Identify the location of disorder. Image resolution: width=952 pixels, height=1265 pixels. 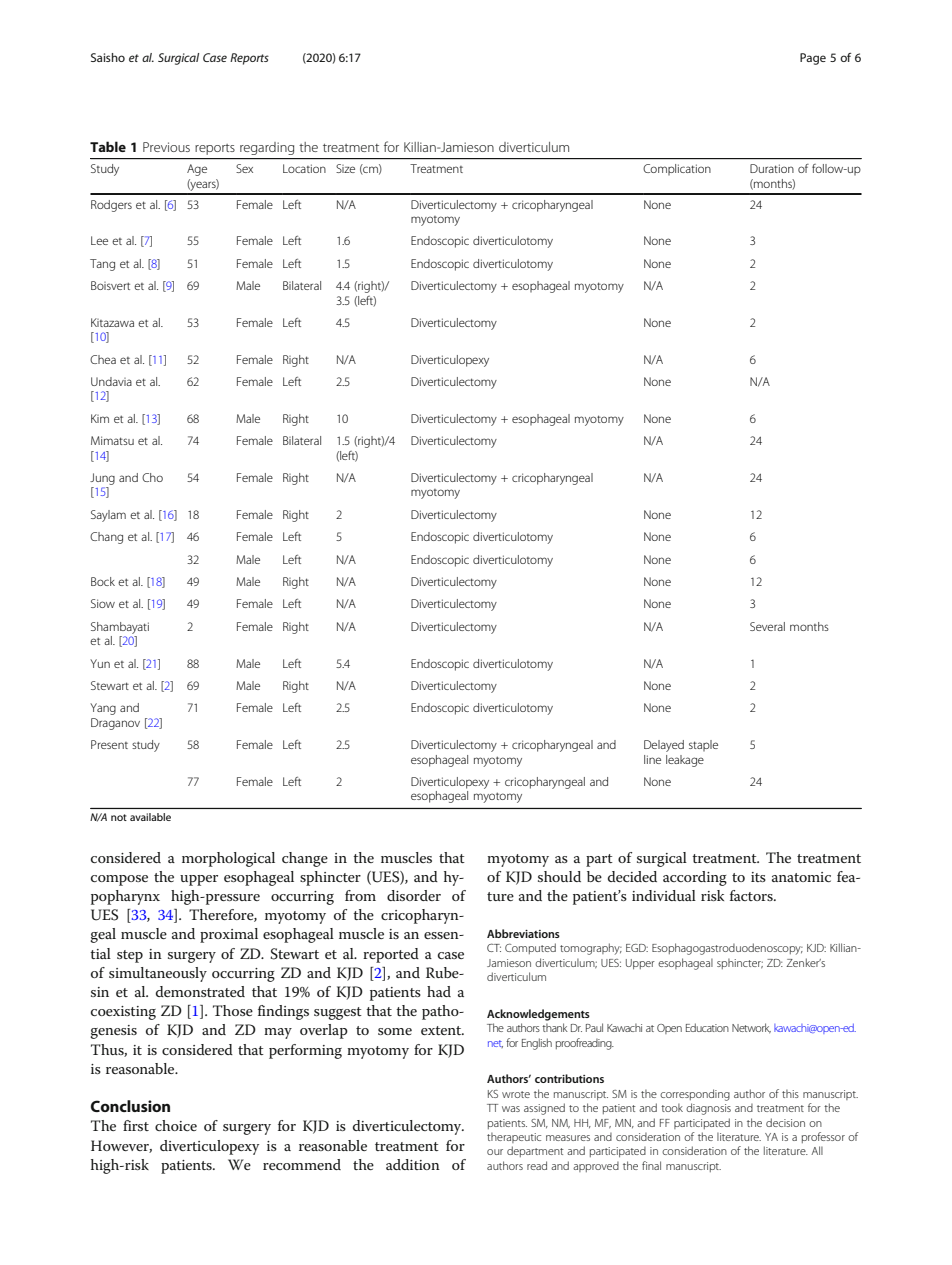
(414, 895).
